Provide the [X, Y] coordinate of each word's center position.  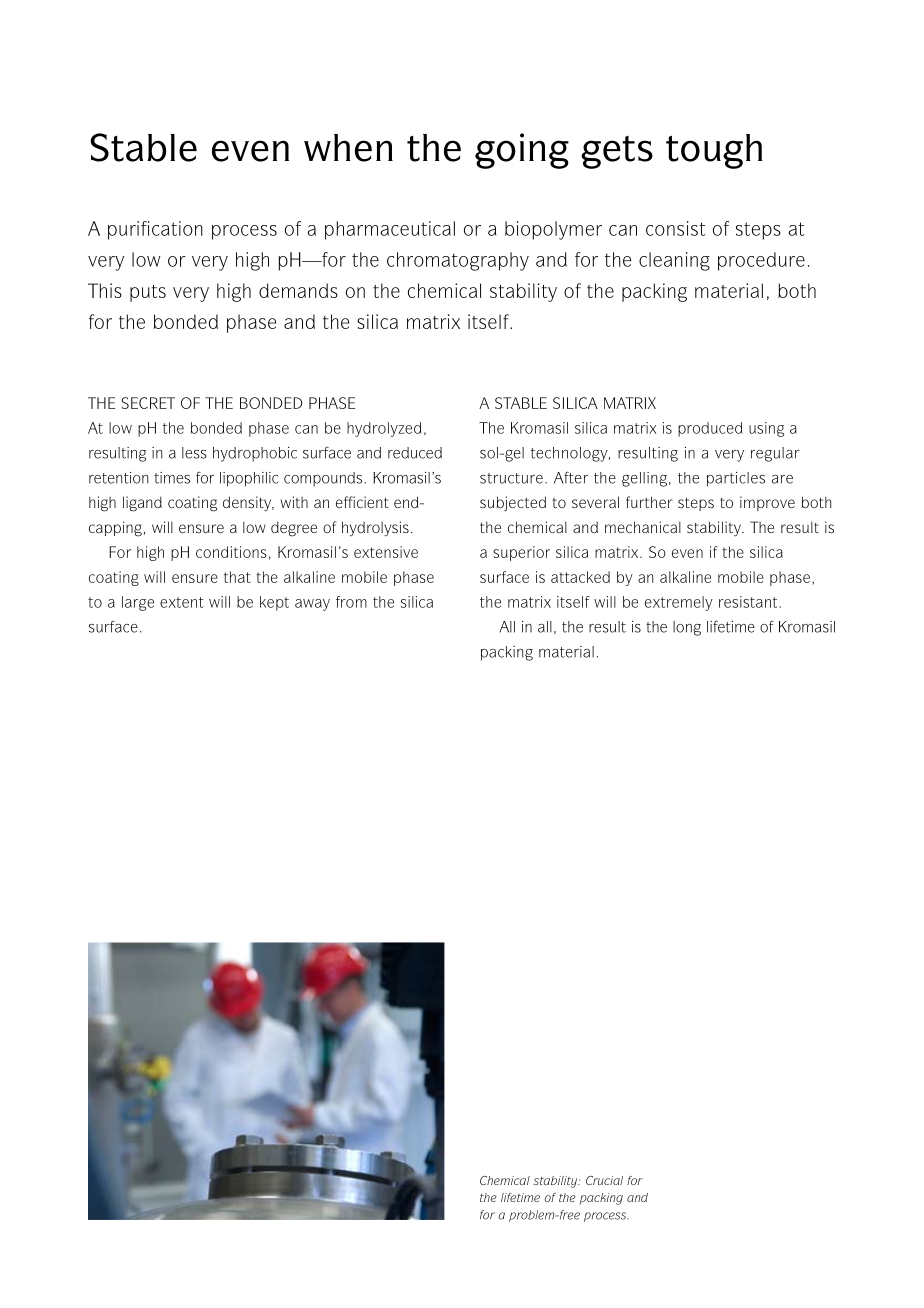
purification [155, 230]
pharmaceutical [390, 230]
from [351, 602]
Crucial [604, 1180]
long [687, 628]
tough [714, 151]
